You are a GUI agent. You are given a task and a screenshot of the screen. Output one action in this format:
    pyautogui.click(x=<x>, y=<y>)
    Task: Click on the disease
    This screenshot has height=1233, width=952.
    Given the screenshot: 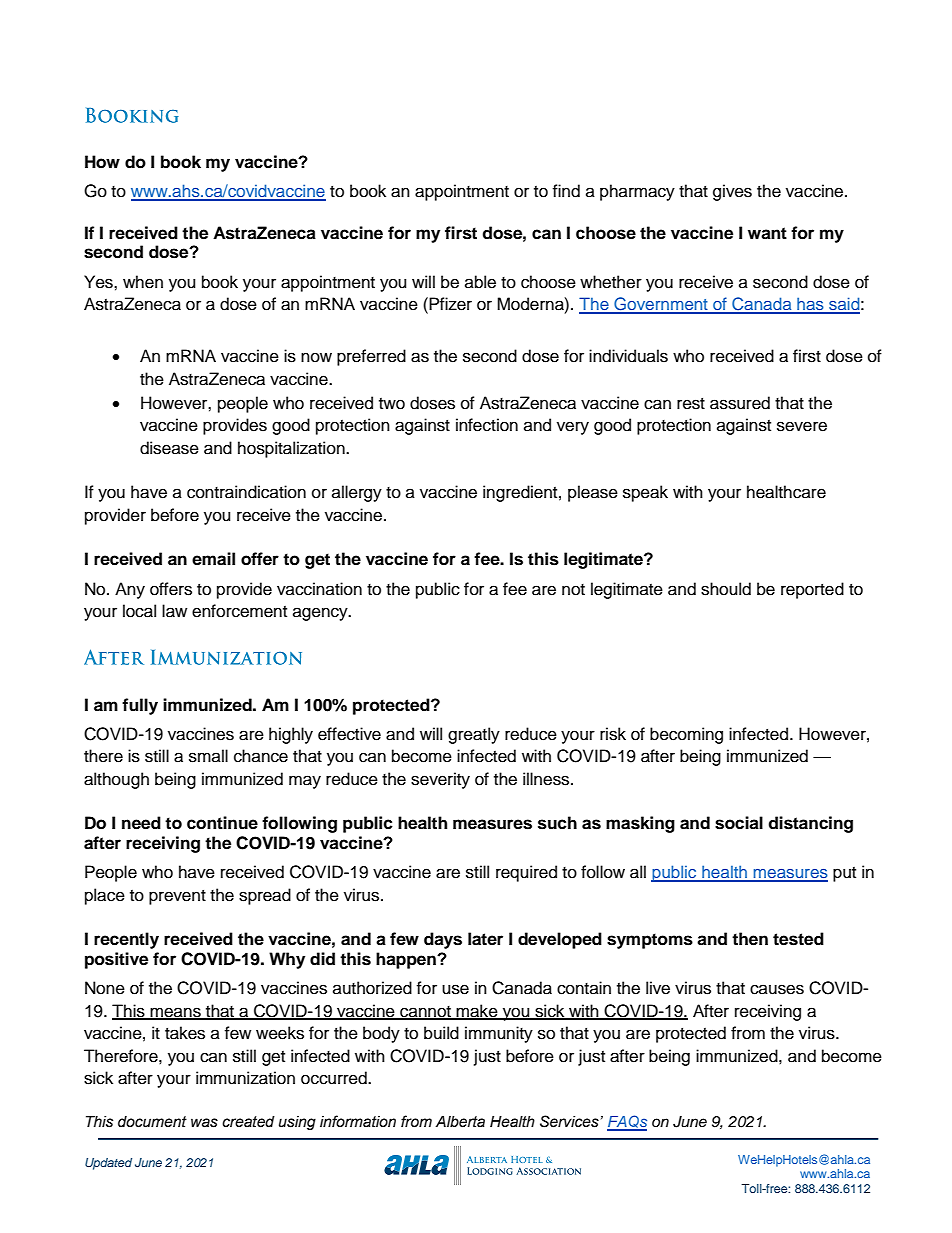 What is the action you would take?
    pyautogui.click(x=169, y=448)
